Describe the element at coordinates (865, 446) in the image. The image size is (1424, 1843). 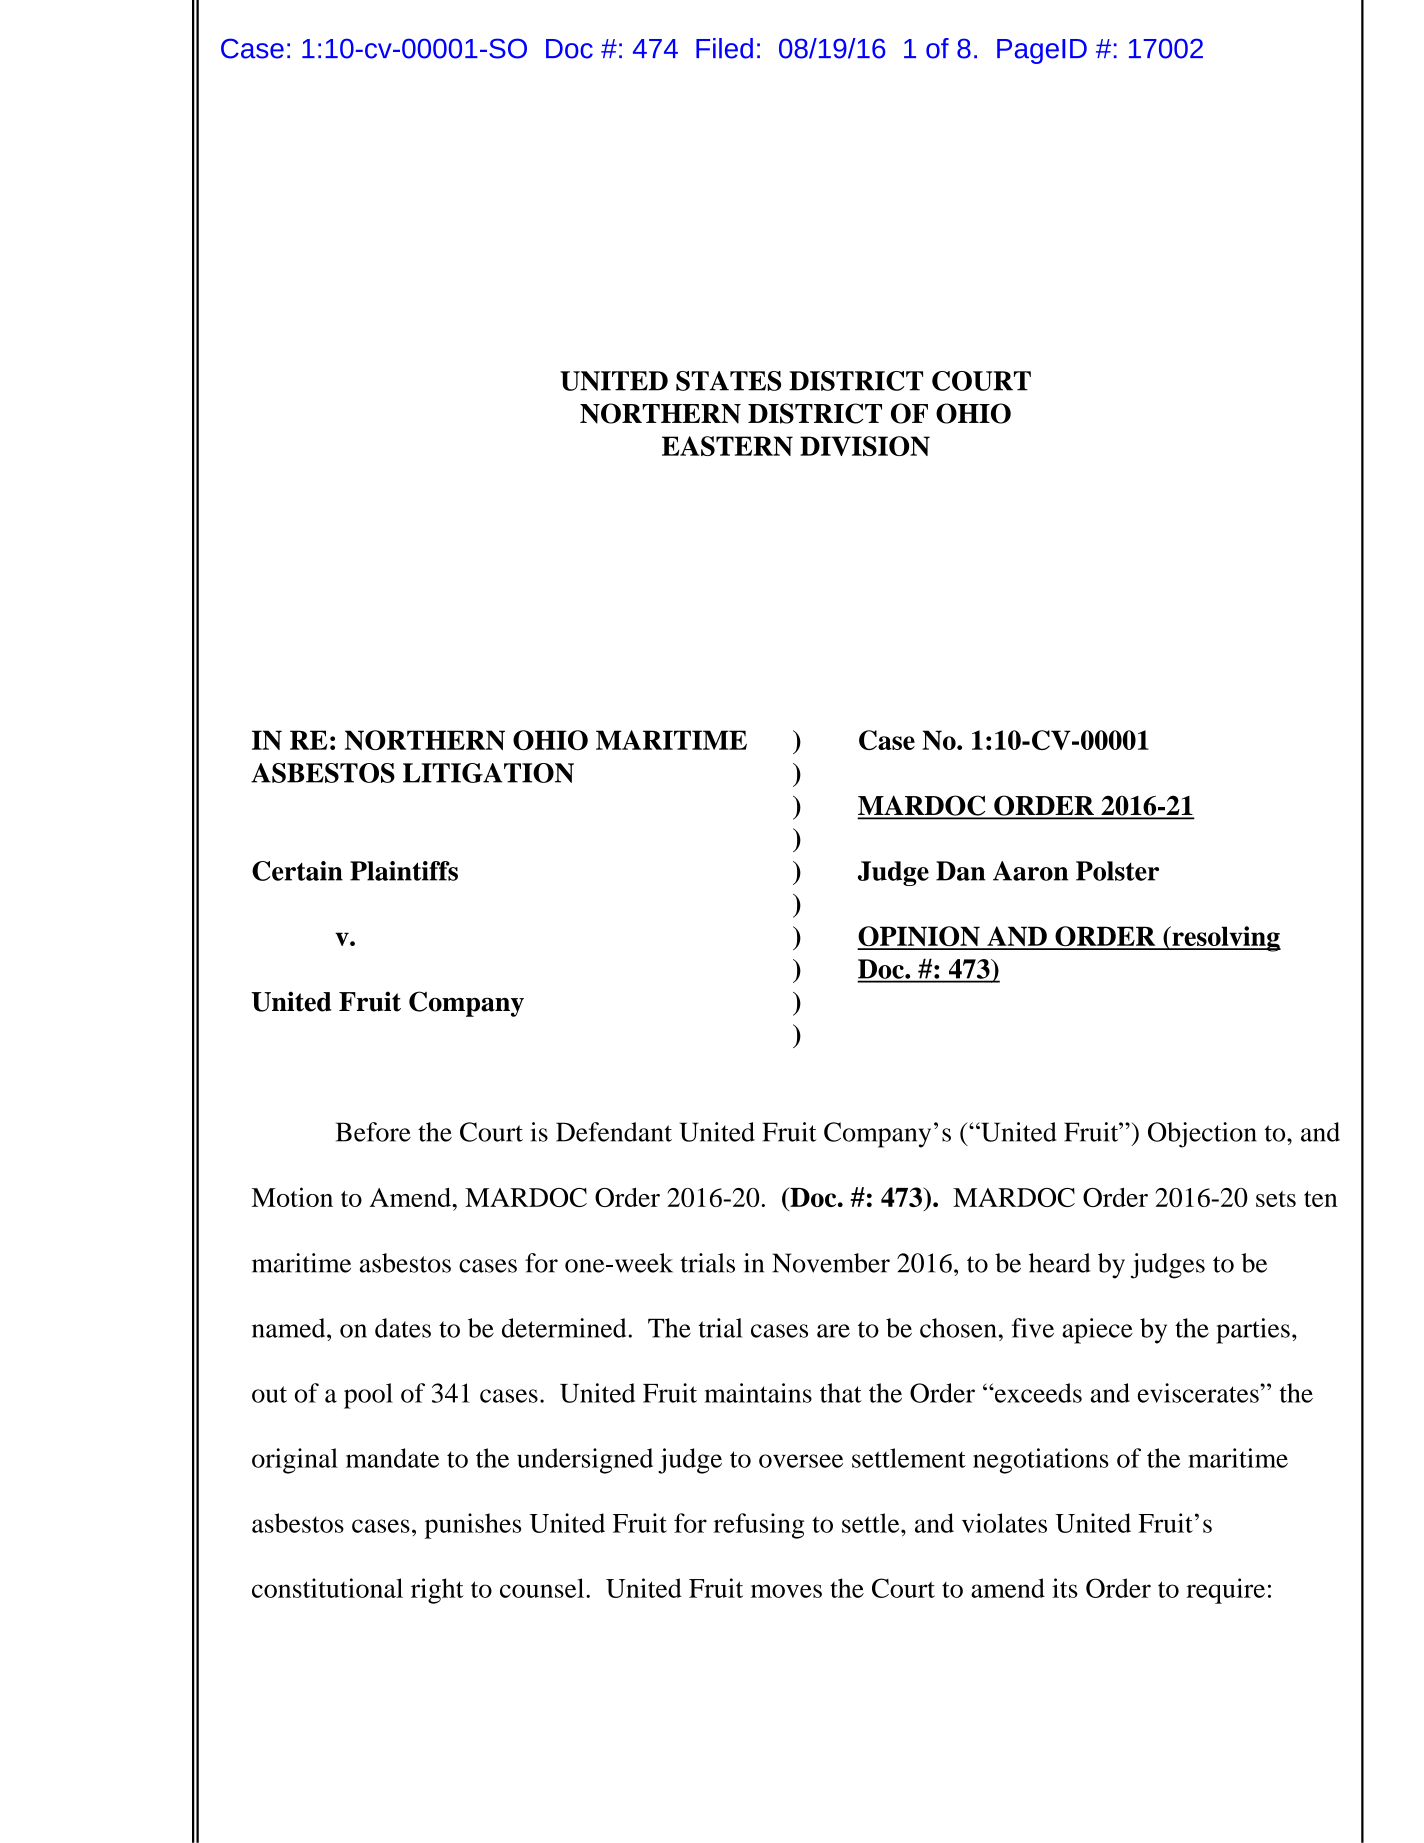
I see `DIVISION` at that location.
